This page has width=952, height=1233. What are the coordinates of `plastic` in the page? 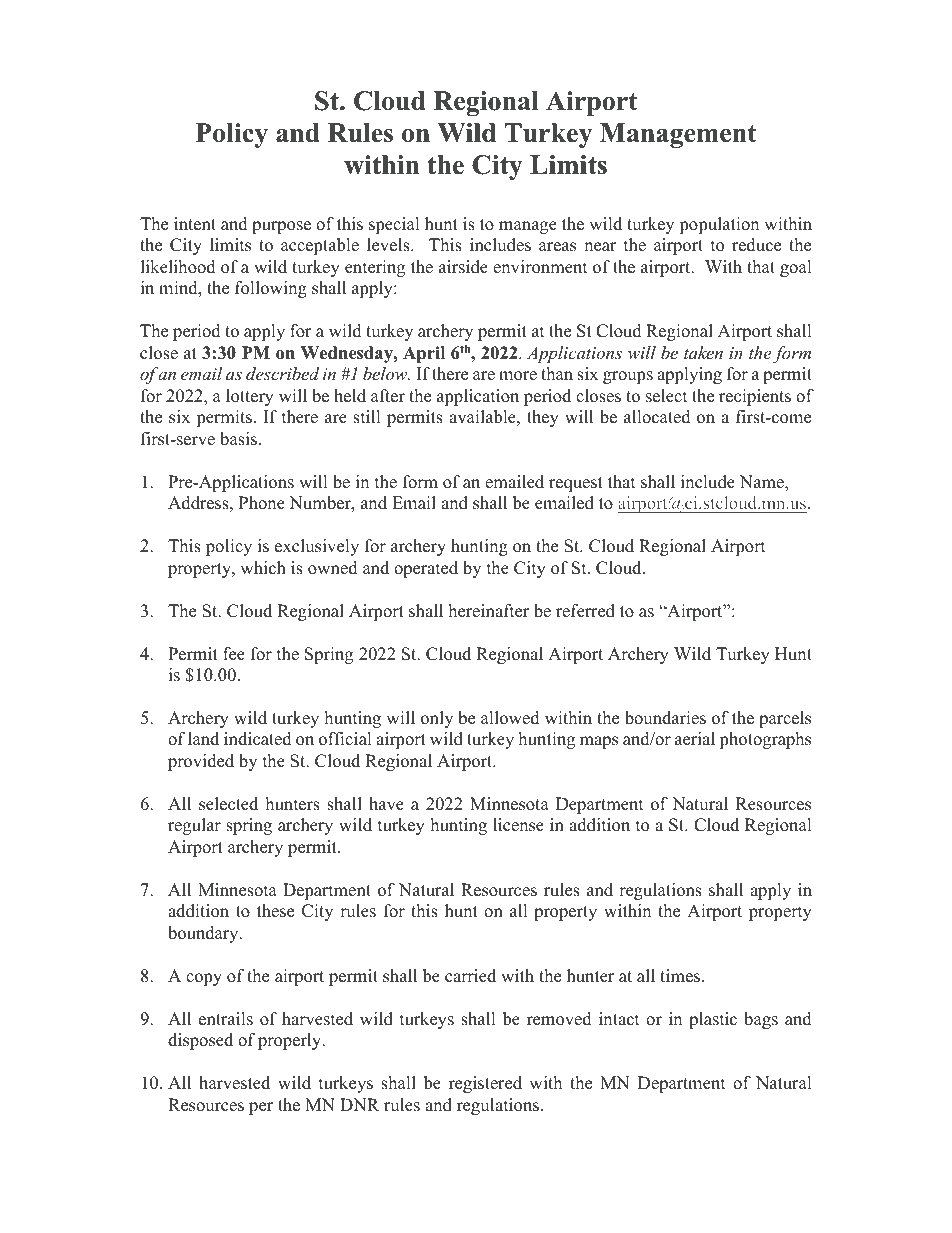 It's located at (713, 1020).
